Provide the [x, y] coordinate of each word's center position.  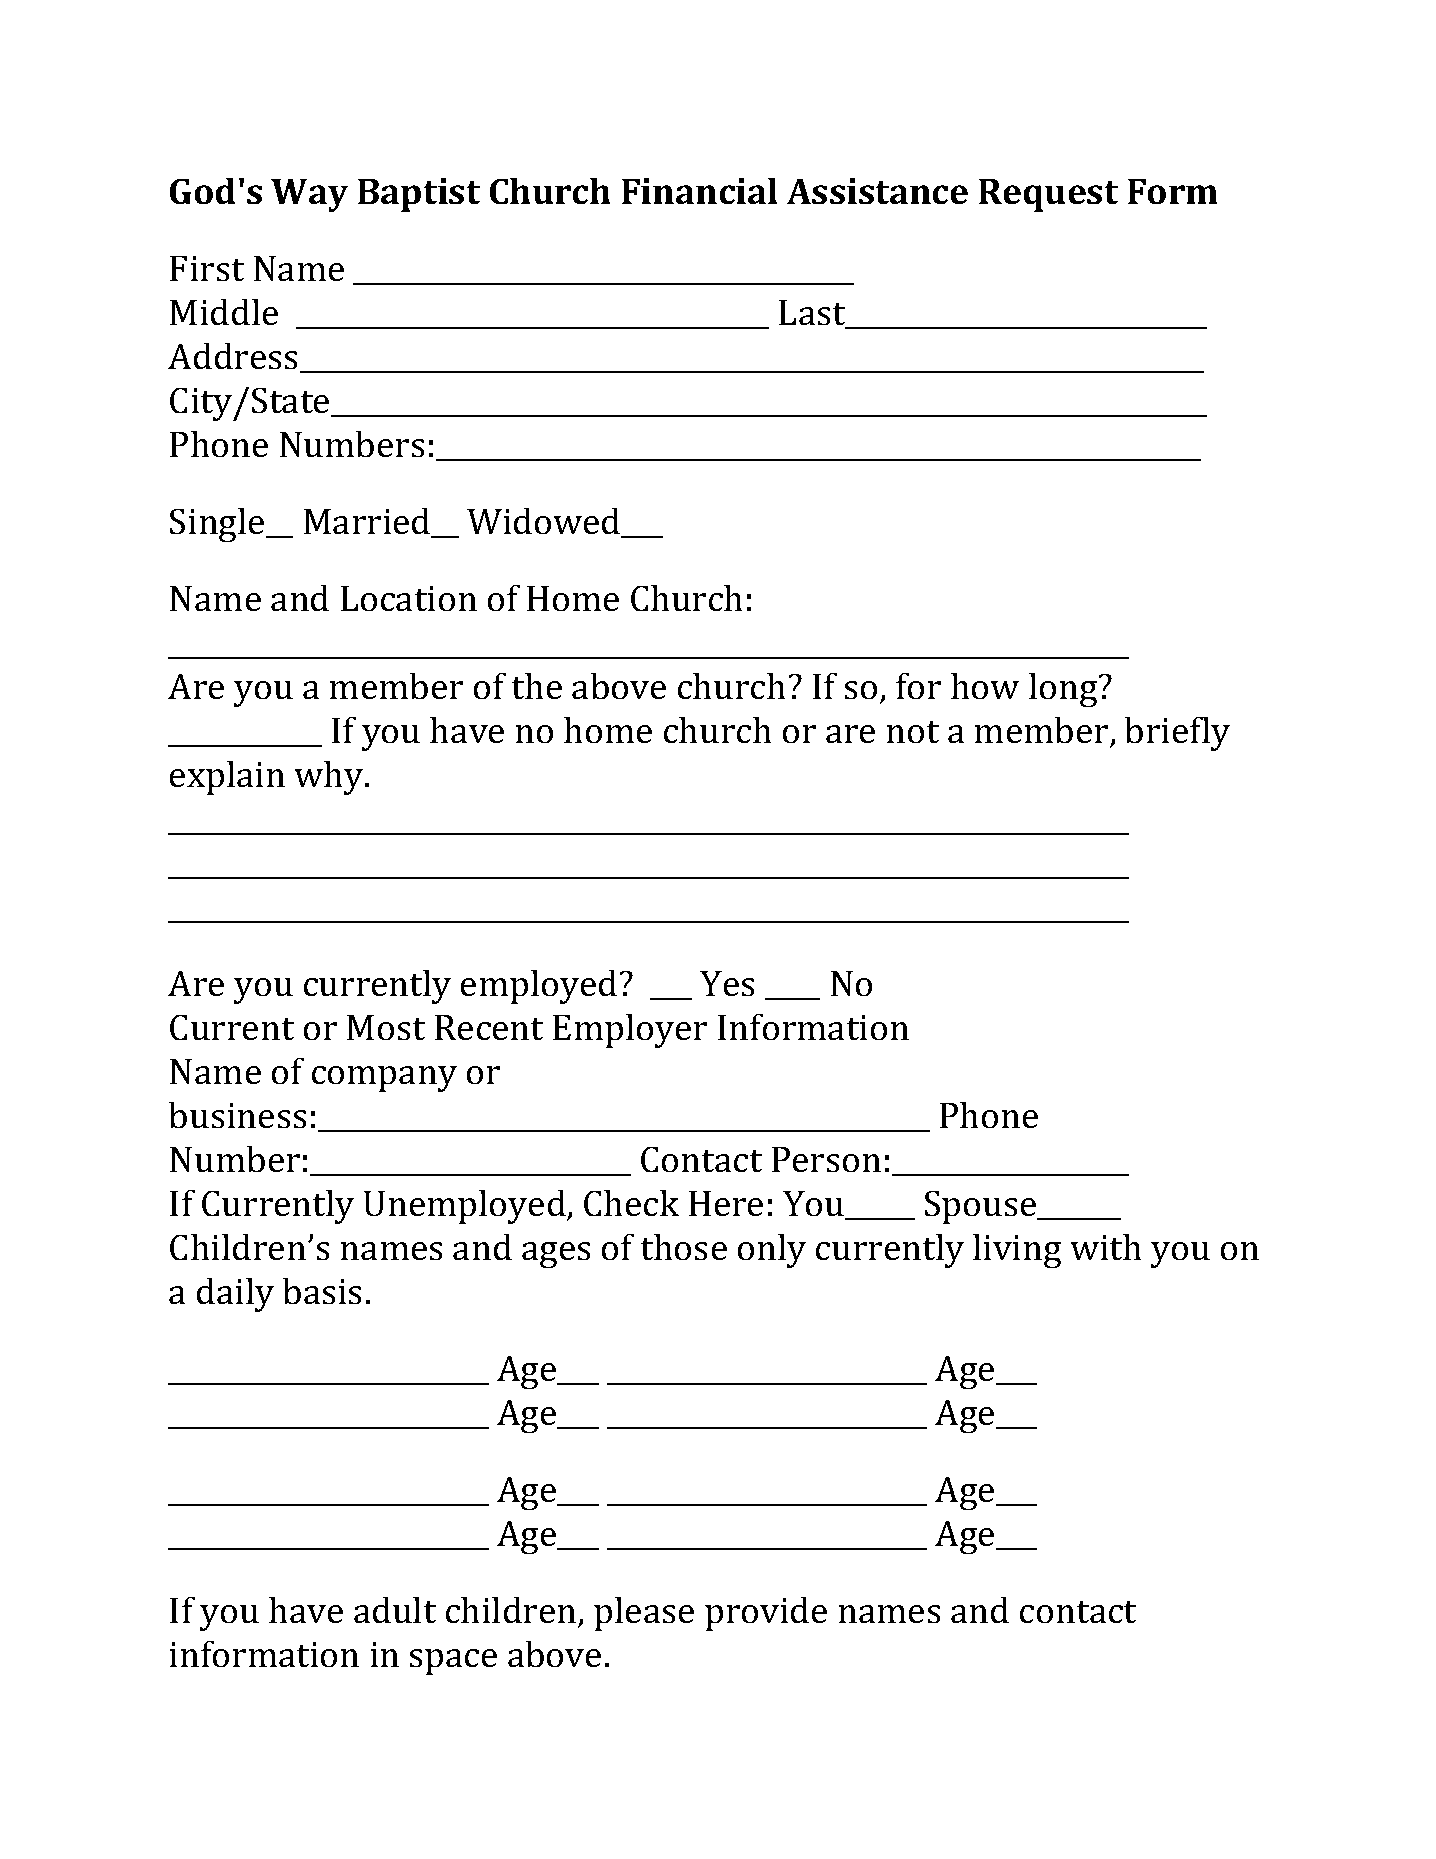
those [684, 1247]
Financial [699, 191]
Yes [727, 983]
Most [386, 1027]
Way [309, 195]
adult [395, 1610]
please [644, 1614]
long [1064, 690]
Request [1048, 195]
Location [409, 598]
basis [322, 1291]
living [1017, 1251]
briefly [1177, 734]
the [537, 686]
